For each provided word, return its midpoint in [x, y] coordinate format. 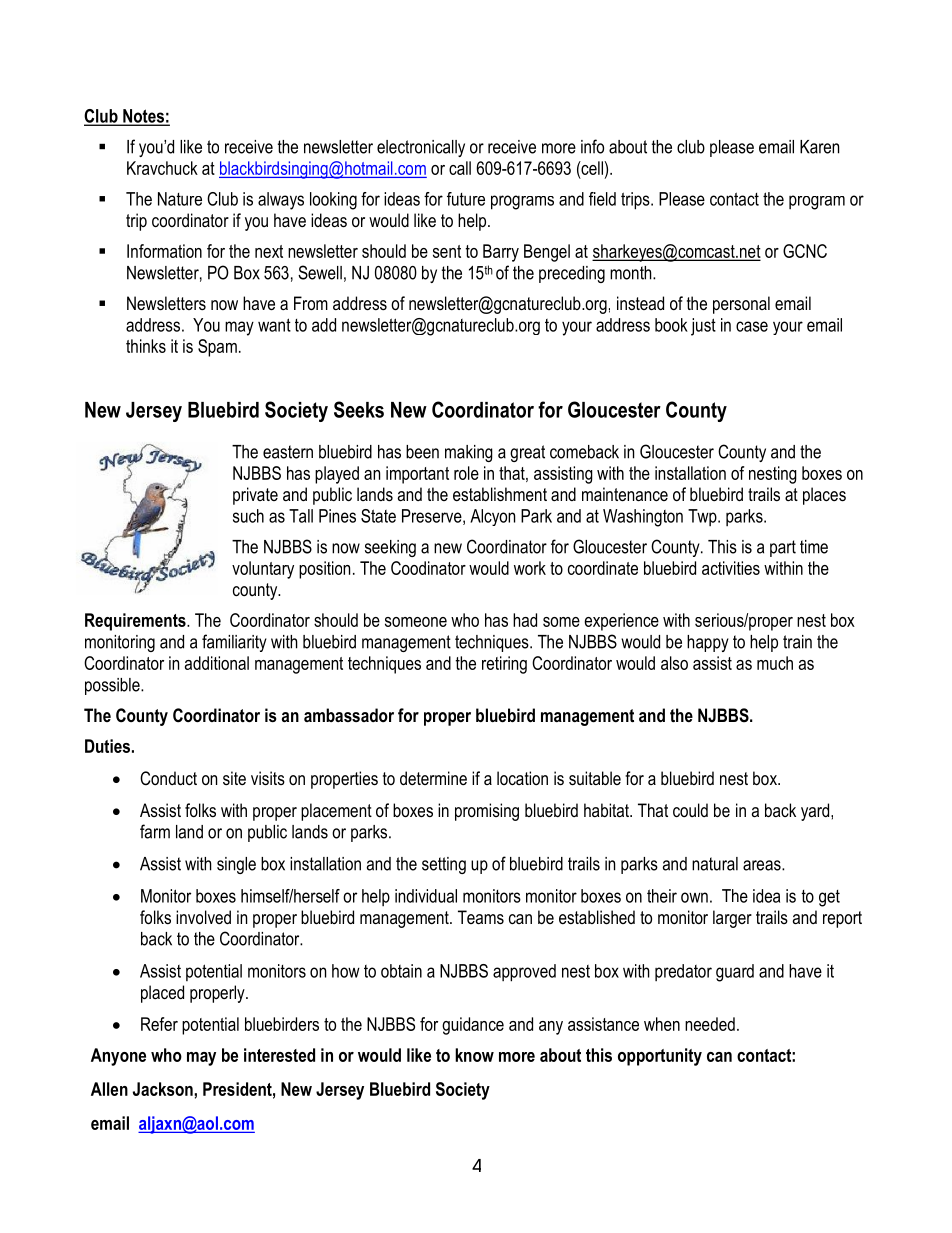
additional [217, 663]
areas [763, 865]
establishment [500, 494]
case [752, 326]
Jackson [164, 1089]
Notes [143, 117]
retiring [504, 665]
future [466, 199]
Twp [703, 517]
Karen [819, 147]
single [236, 865]
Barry [501, 253]
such [248, 516]
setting [444, 865]
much [775, 663]
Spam [217, 348]
